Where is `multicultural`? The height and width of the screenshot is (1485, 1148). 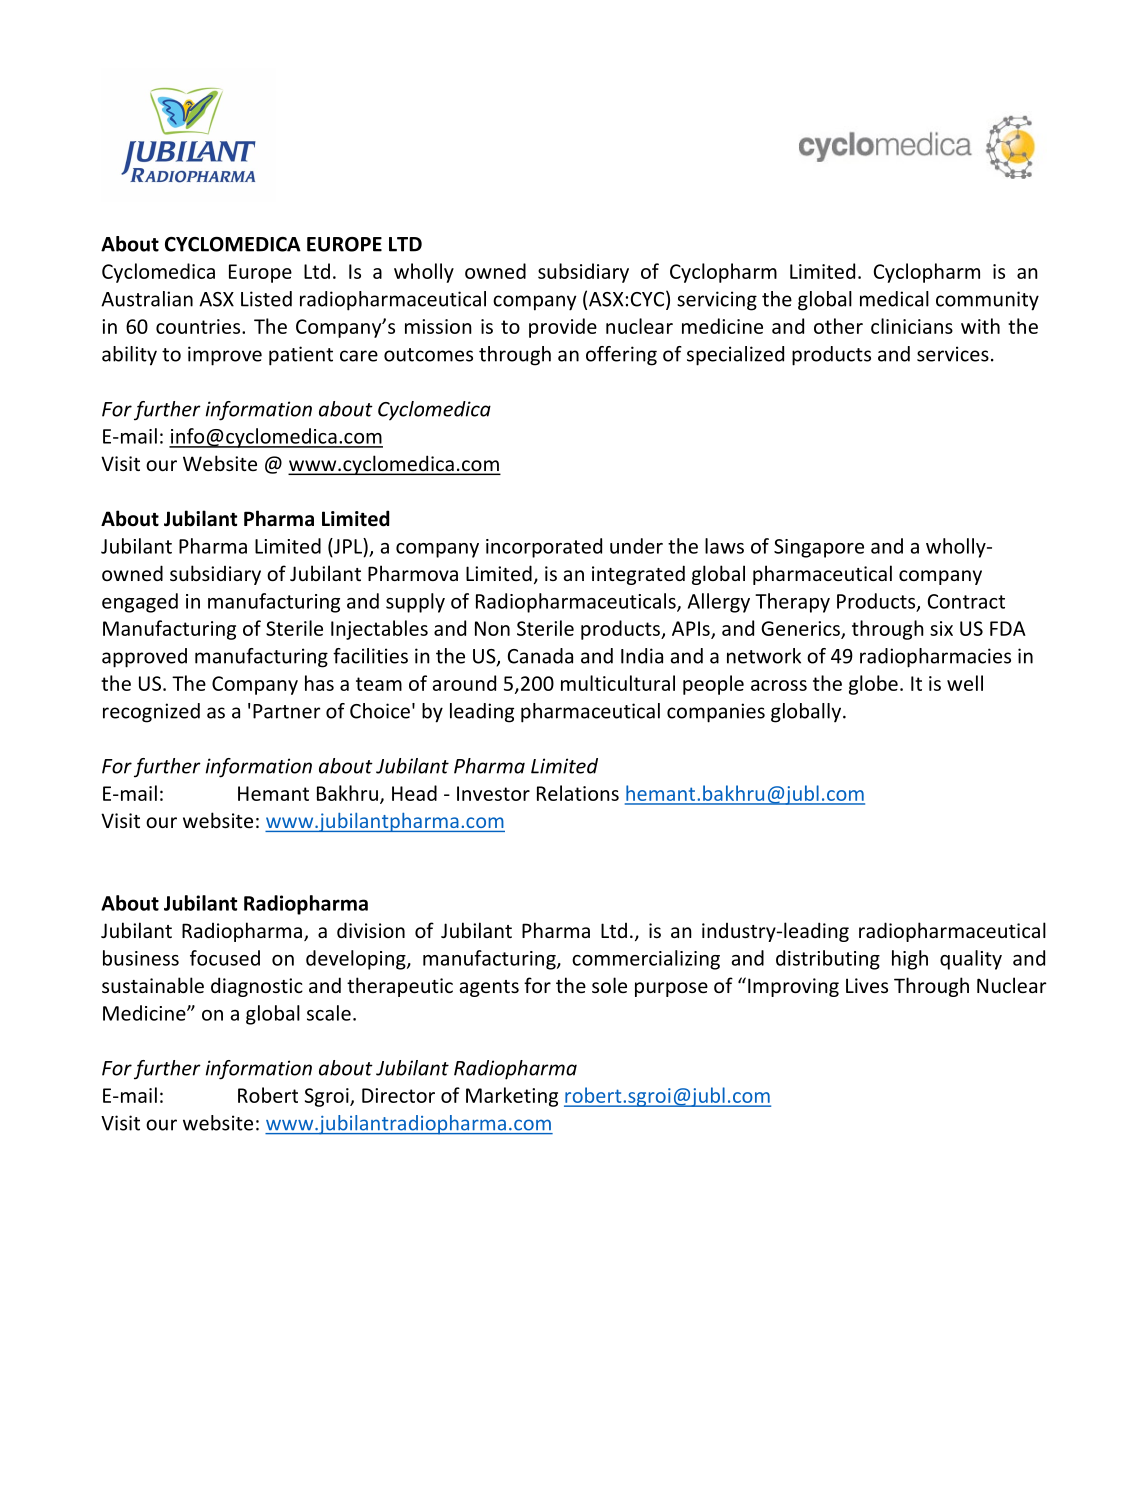
multicultural is located at coordinates (618, 683).
